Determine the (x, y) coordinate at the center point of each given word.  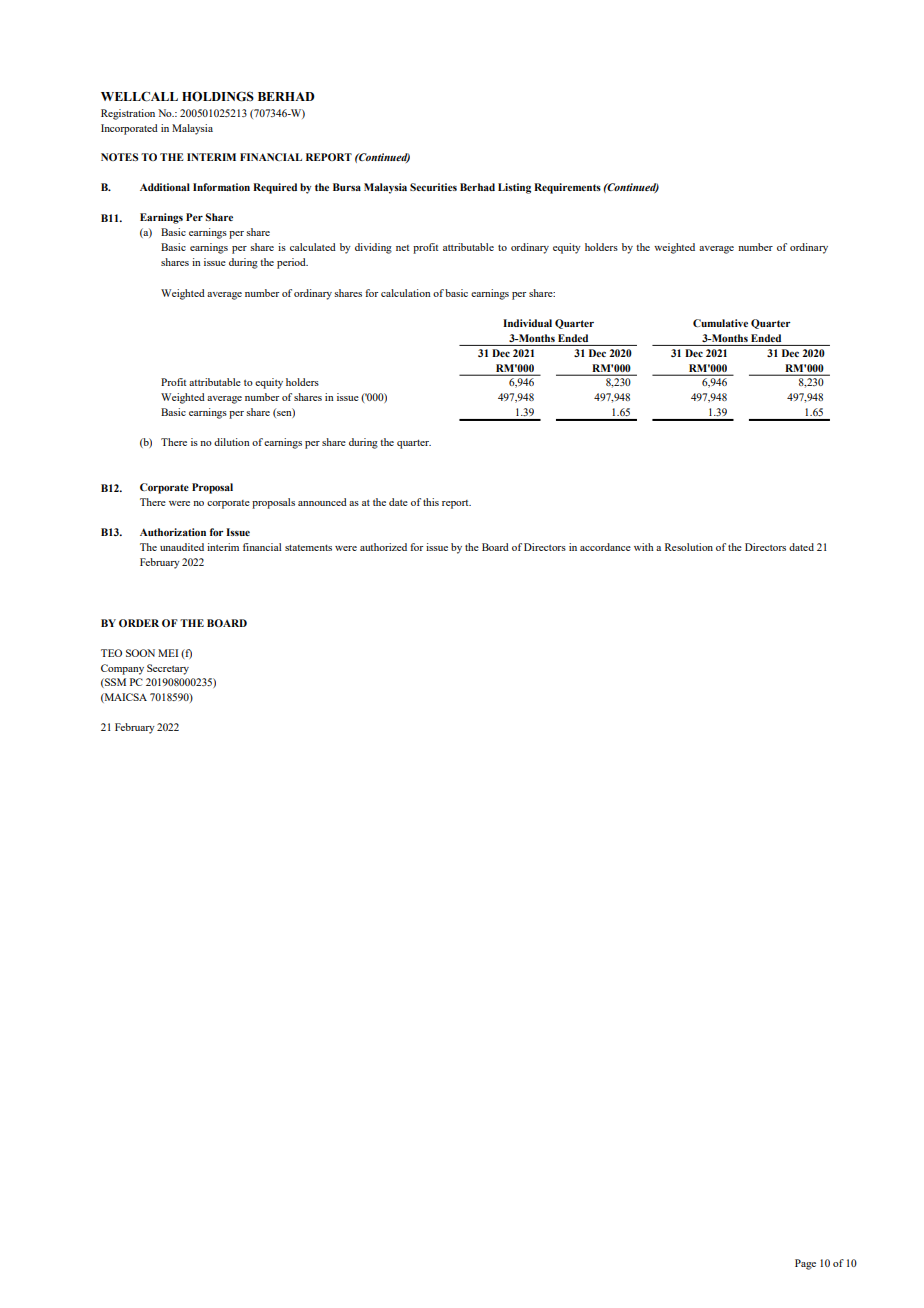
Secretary (168, 669)
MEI (168, 653)
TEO (111, 653)
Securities (433, 187)
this (431, 502)
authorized (383, 547)
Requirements (567, 188)
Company (122, 669)
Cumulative (720, 323)
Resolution (689, 547)
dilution (232, 442)
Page (805, 1264)
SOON (140, 653)
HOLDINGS (218, 96)
